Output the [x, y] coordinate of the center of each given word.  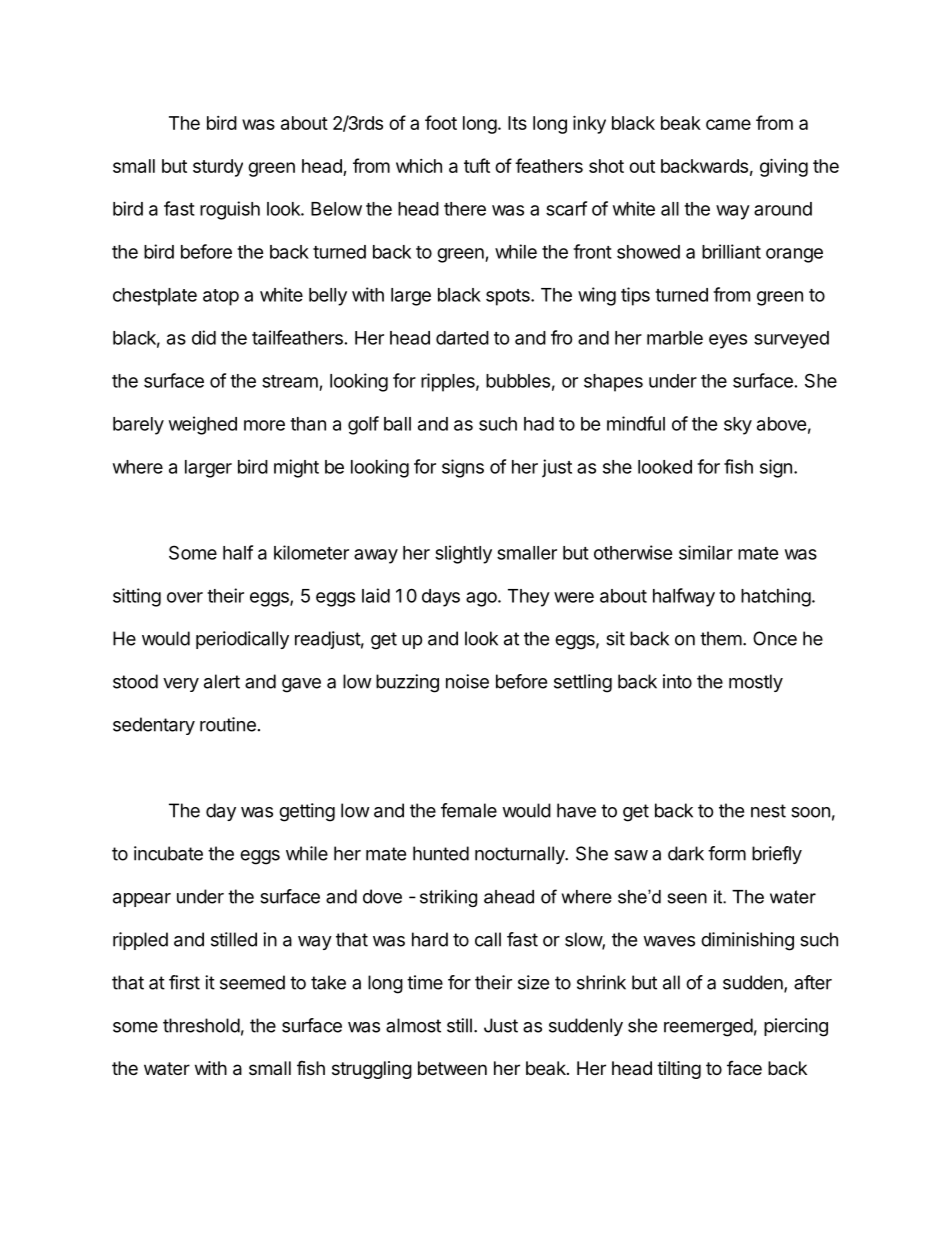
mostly [756, 683]
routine [228, 724]
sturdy [218, 168]
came [728, 124]
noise [467, 681]
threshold [201, 1025]
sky [738, 426]
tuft [477, 165]
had [539, 424]
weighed [203, 425]
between [452, 1068]
